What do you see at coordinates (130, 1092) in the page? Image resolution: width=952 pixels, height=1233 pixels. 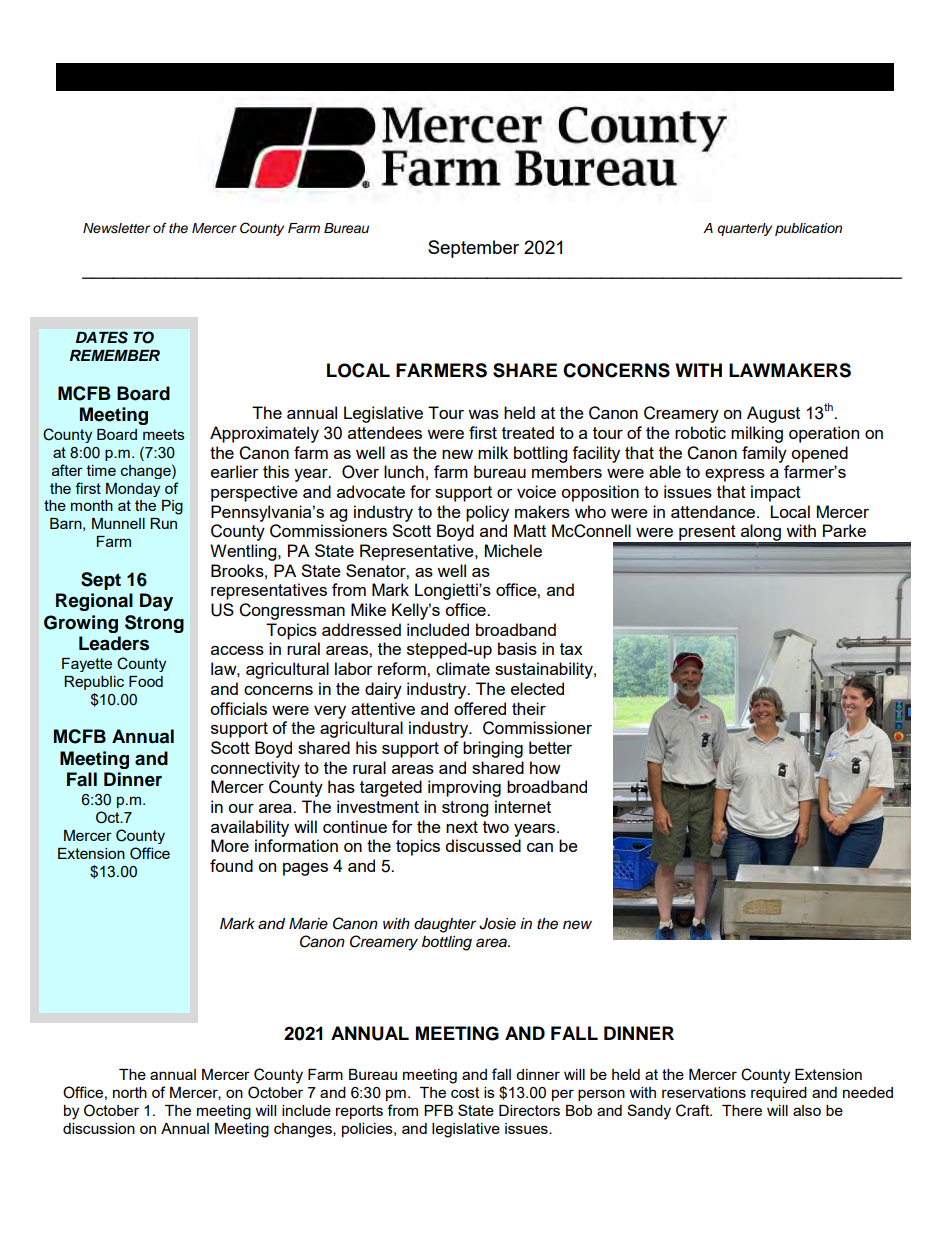 I see `north` at bounding box center [130, 1092].
